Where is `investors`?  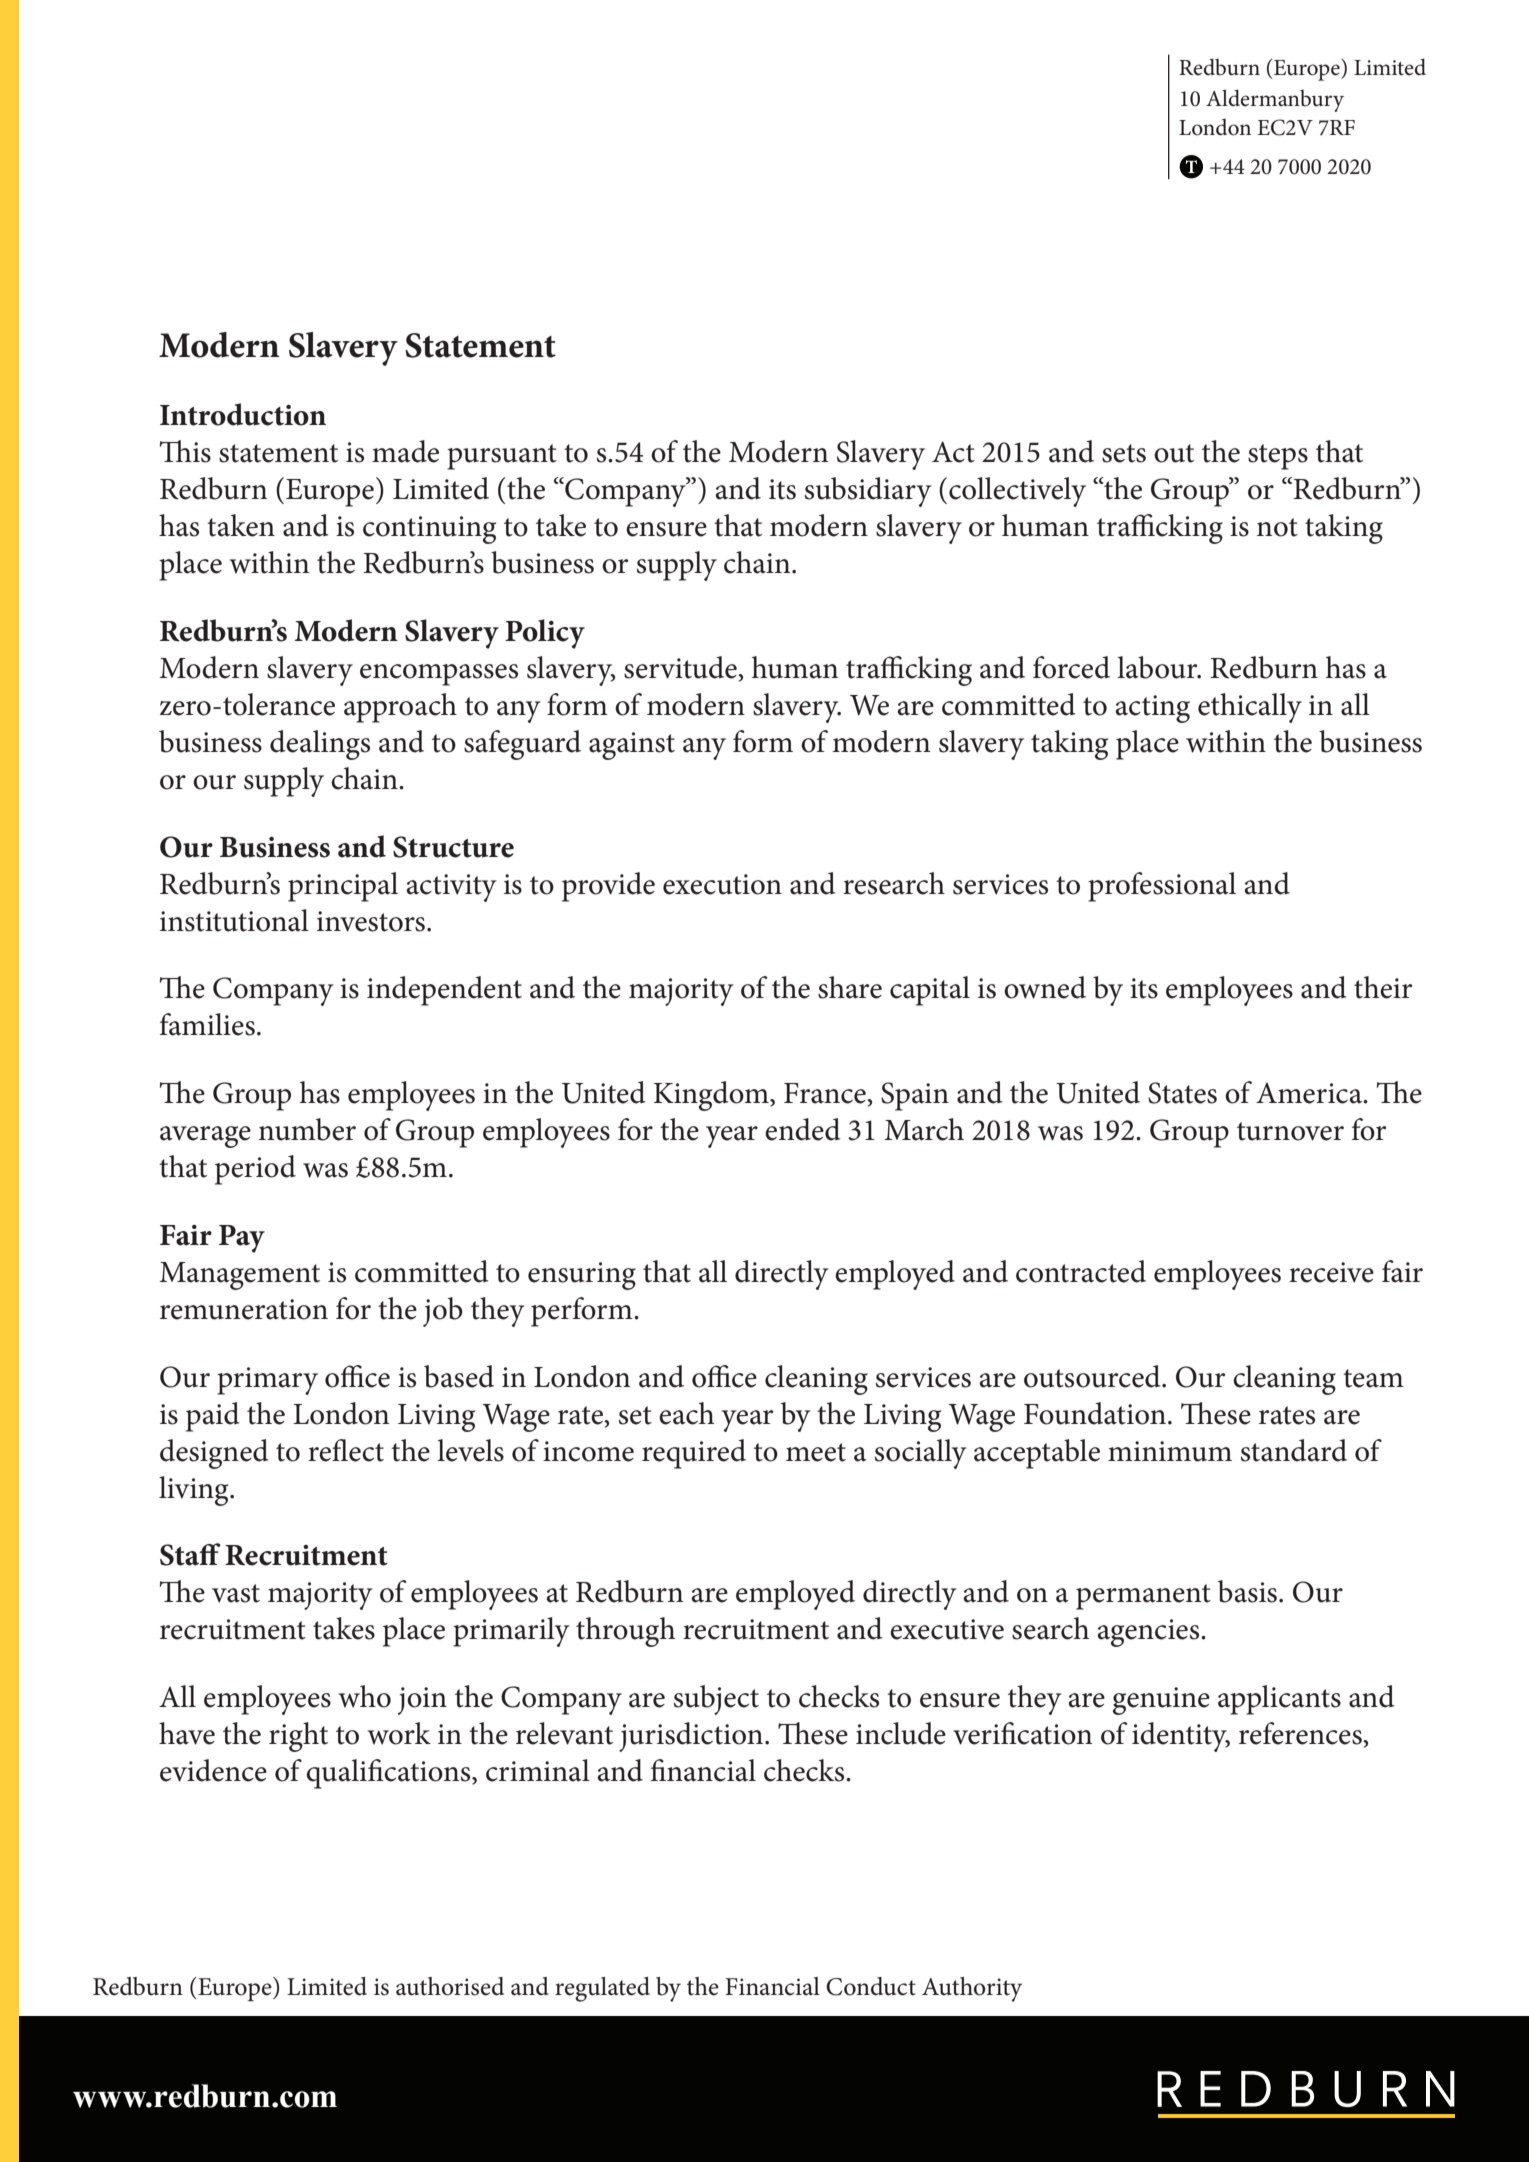
investors is located at coordinates (371, 921).
